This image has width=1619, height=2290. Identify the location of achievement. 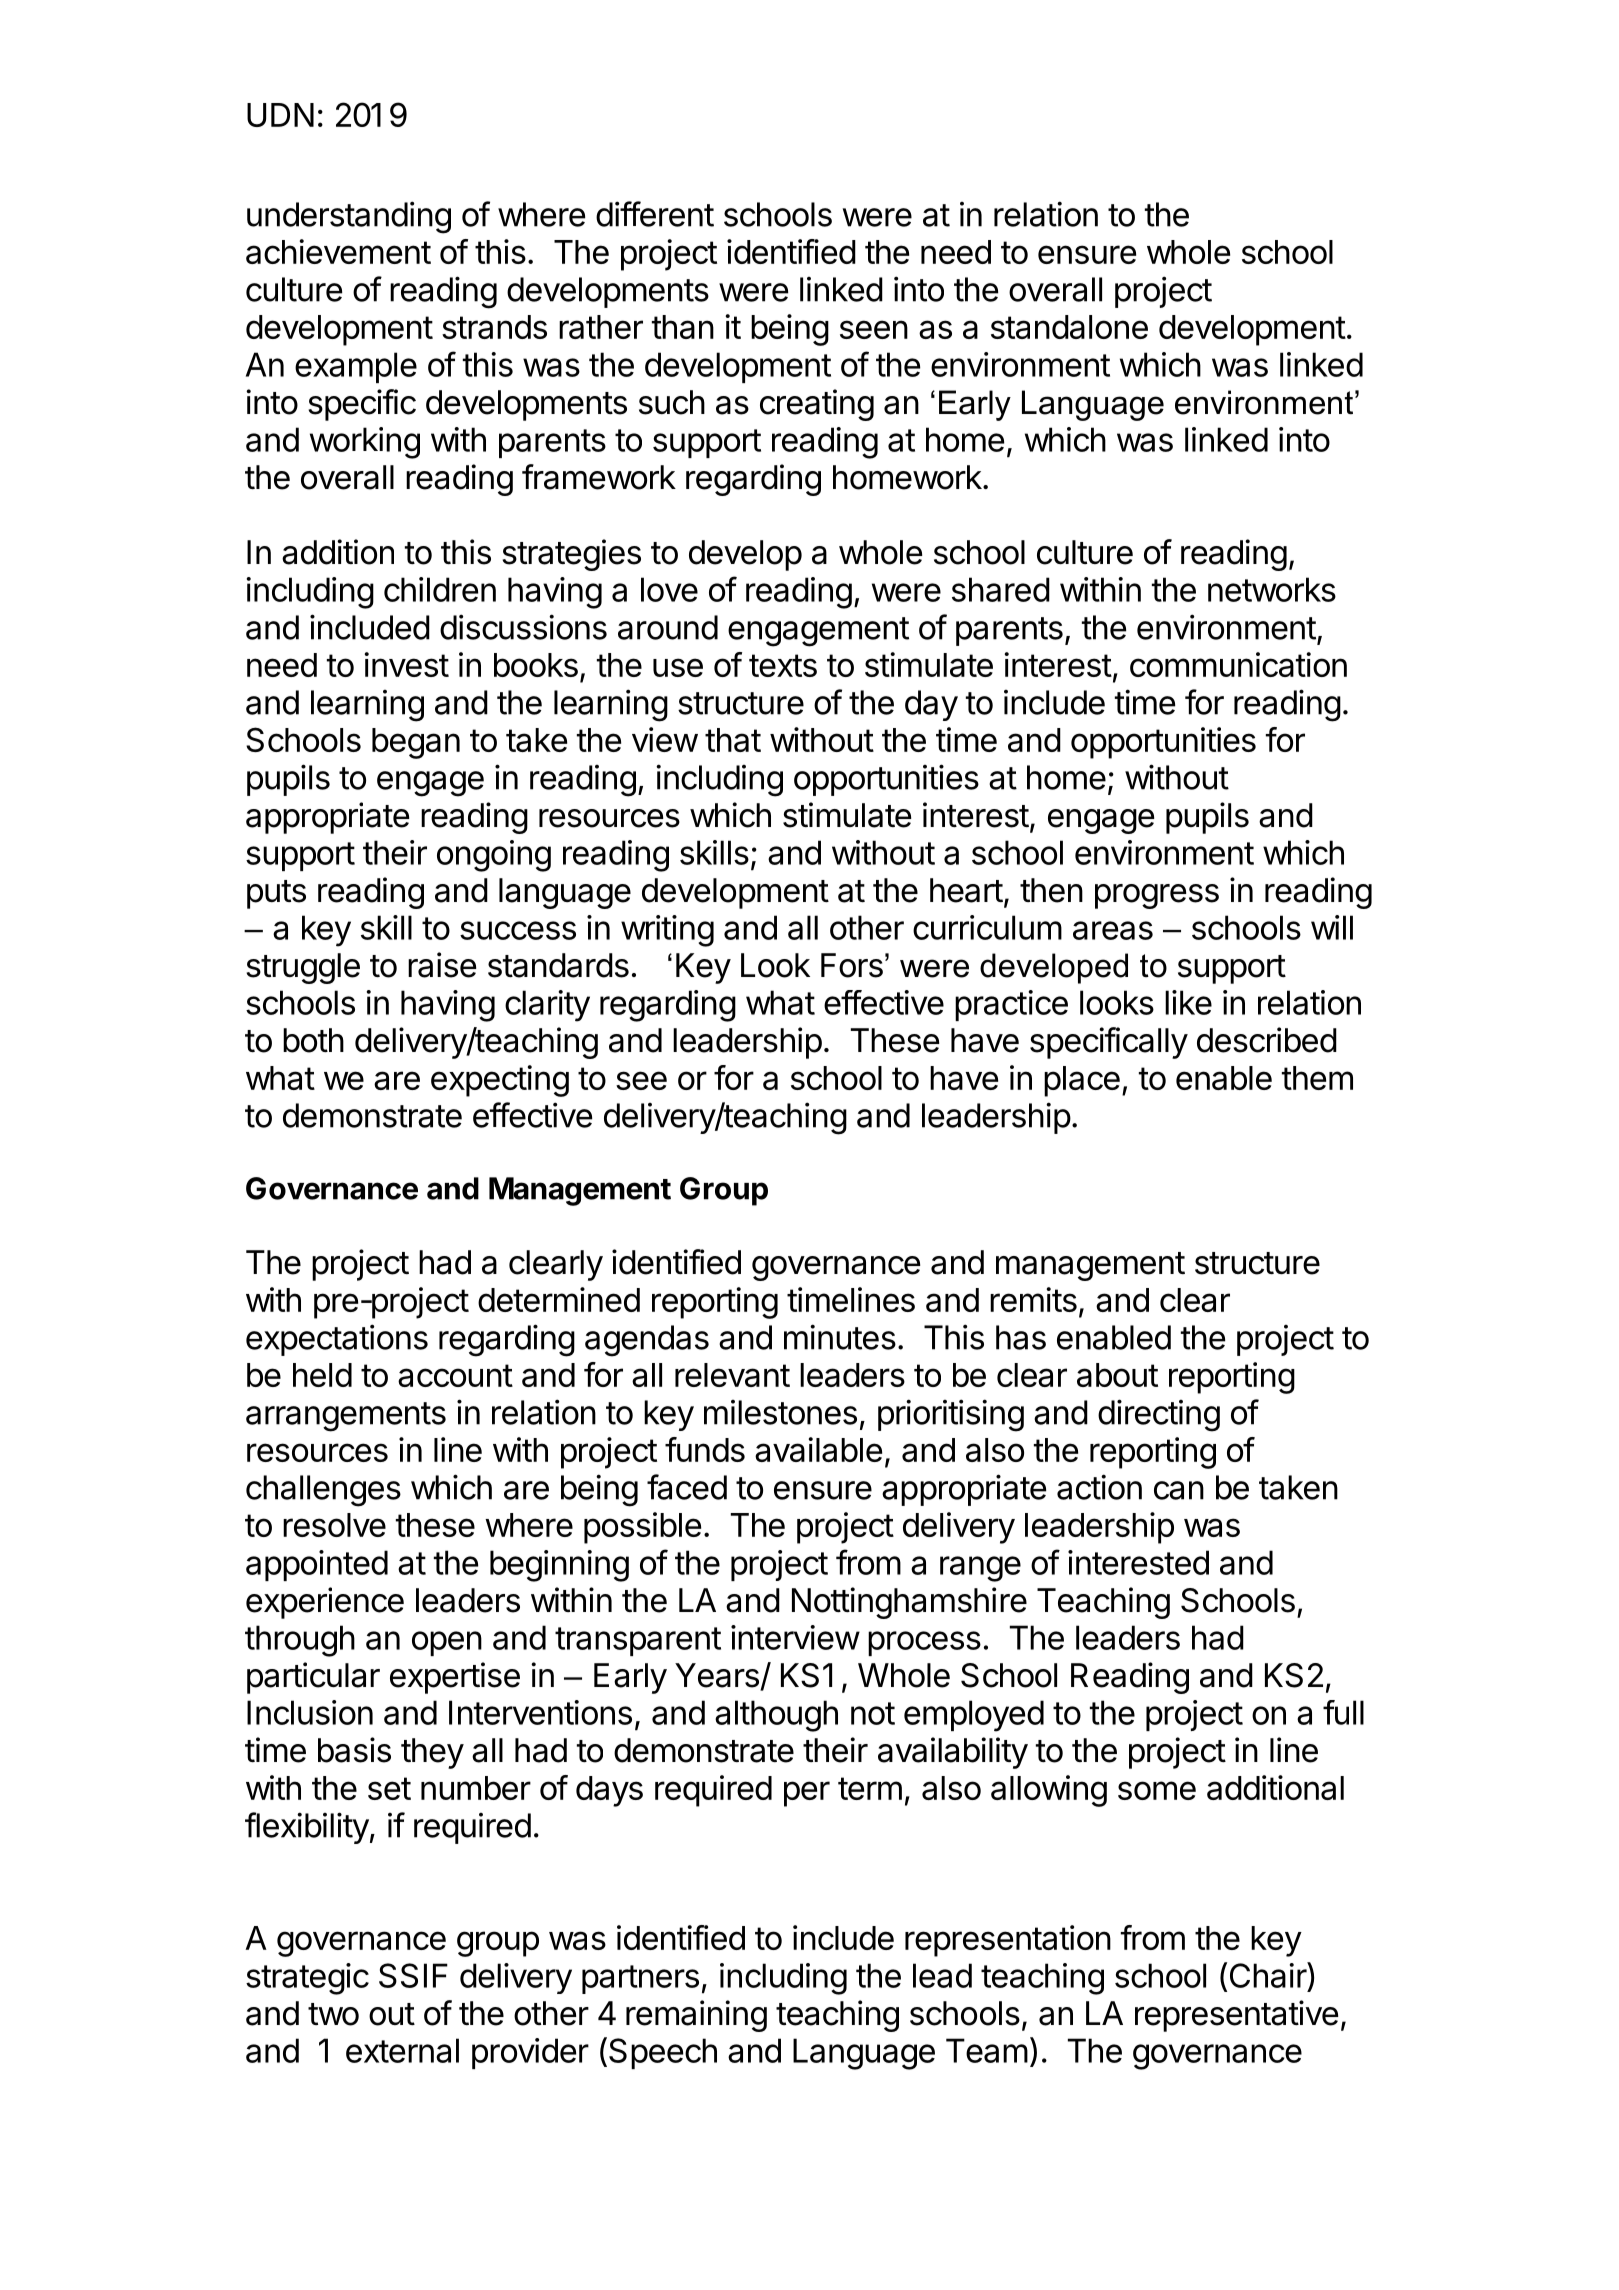
(338, 251).
